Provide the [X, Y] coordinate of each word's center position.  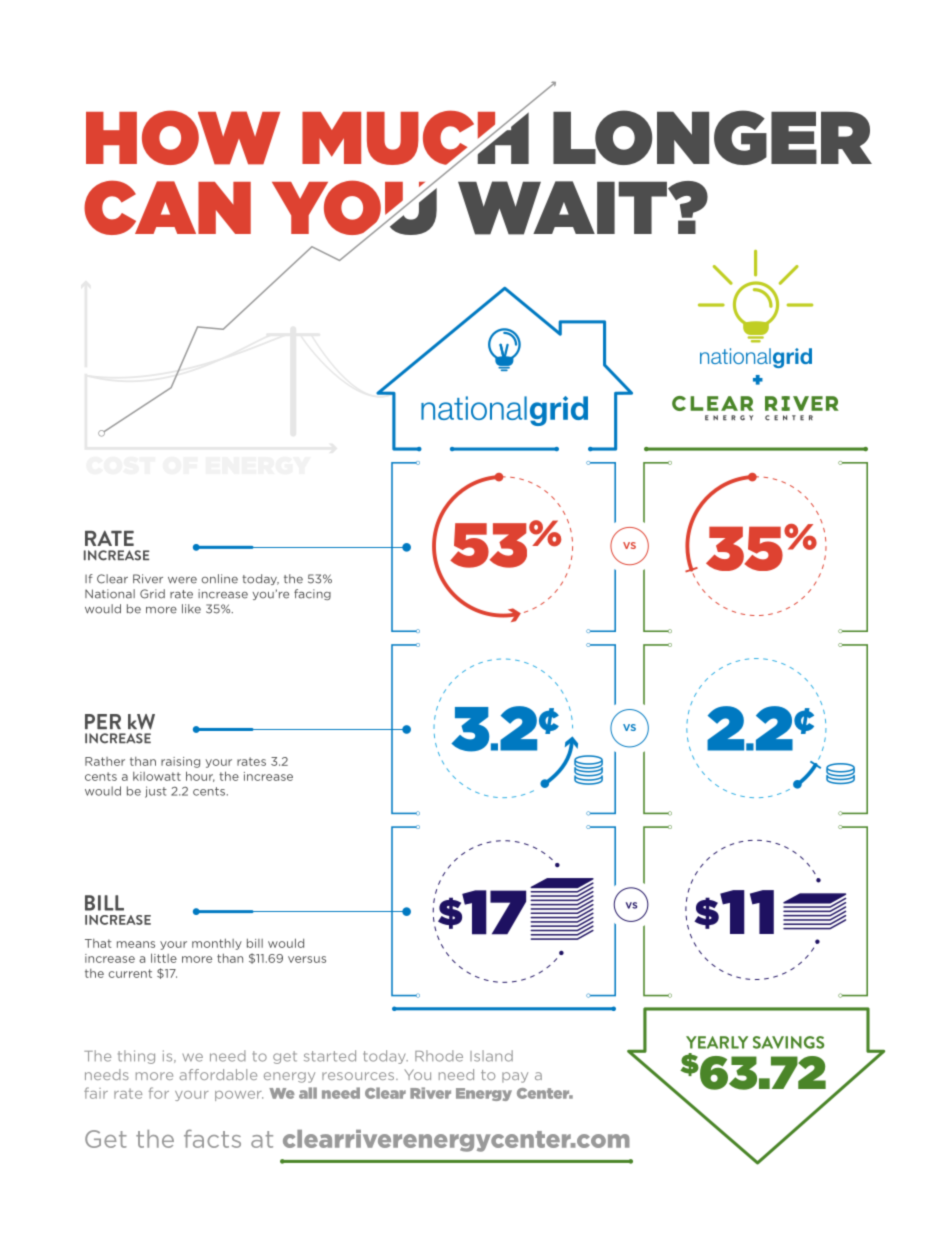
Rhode [439, 1056]
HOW [183, 137]
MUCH [415, 138]
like [191, 609]
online [220, 579]
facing [312, 594]
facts [212, 1138]
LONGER [712, 137]
